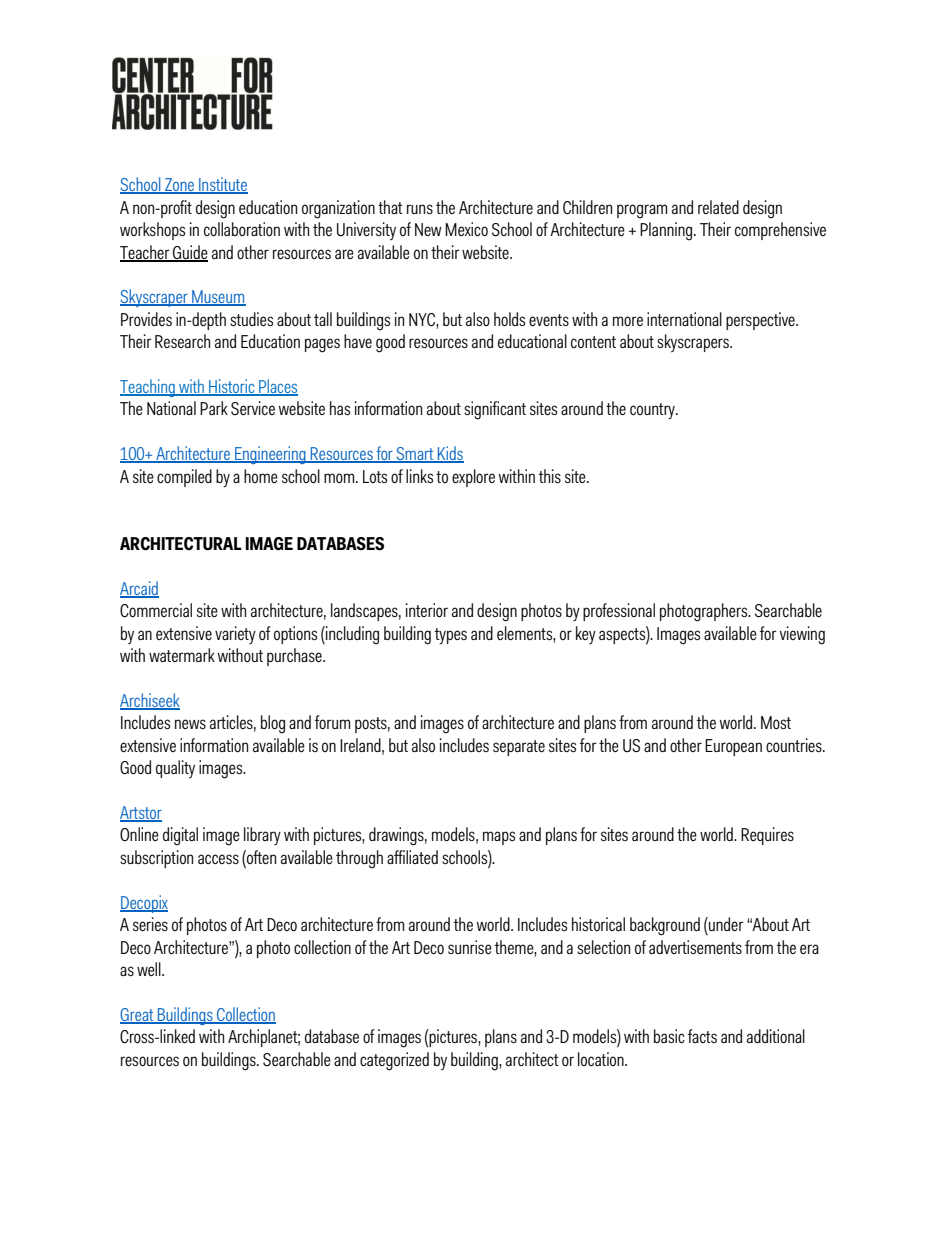 The height and width of the image is (1233, 952). Describe the element at coordinates (466, 229) in the image. I see `Mexico` at that location.
